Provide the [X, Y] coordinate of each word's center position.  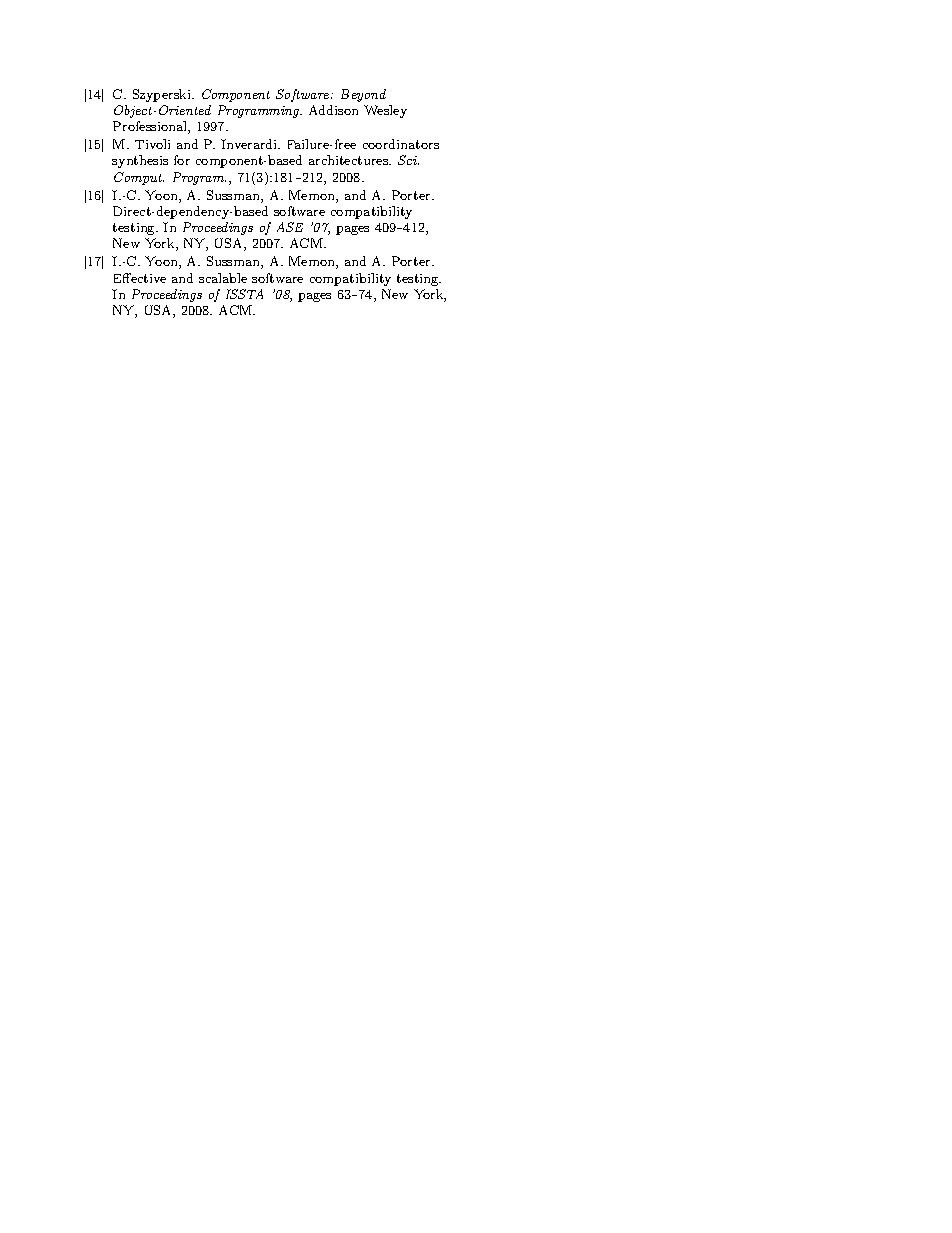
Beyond [363, 95]
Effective [140, 278]
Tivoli [152, 144]
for [182, 160]
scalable [223, 278]
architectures [349, 160]
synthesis [140, 161]
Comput [139, 178]
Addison [333, 110]
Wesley [385, 111]
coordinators [401, 144]
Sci [408, 160]
